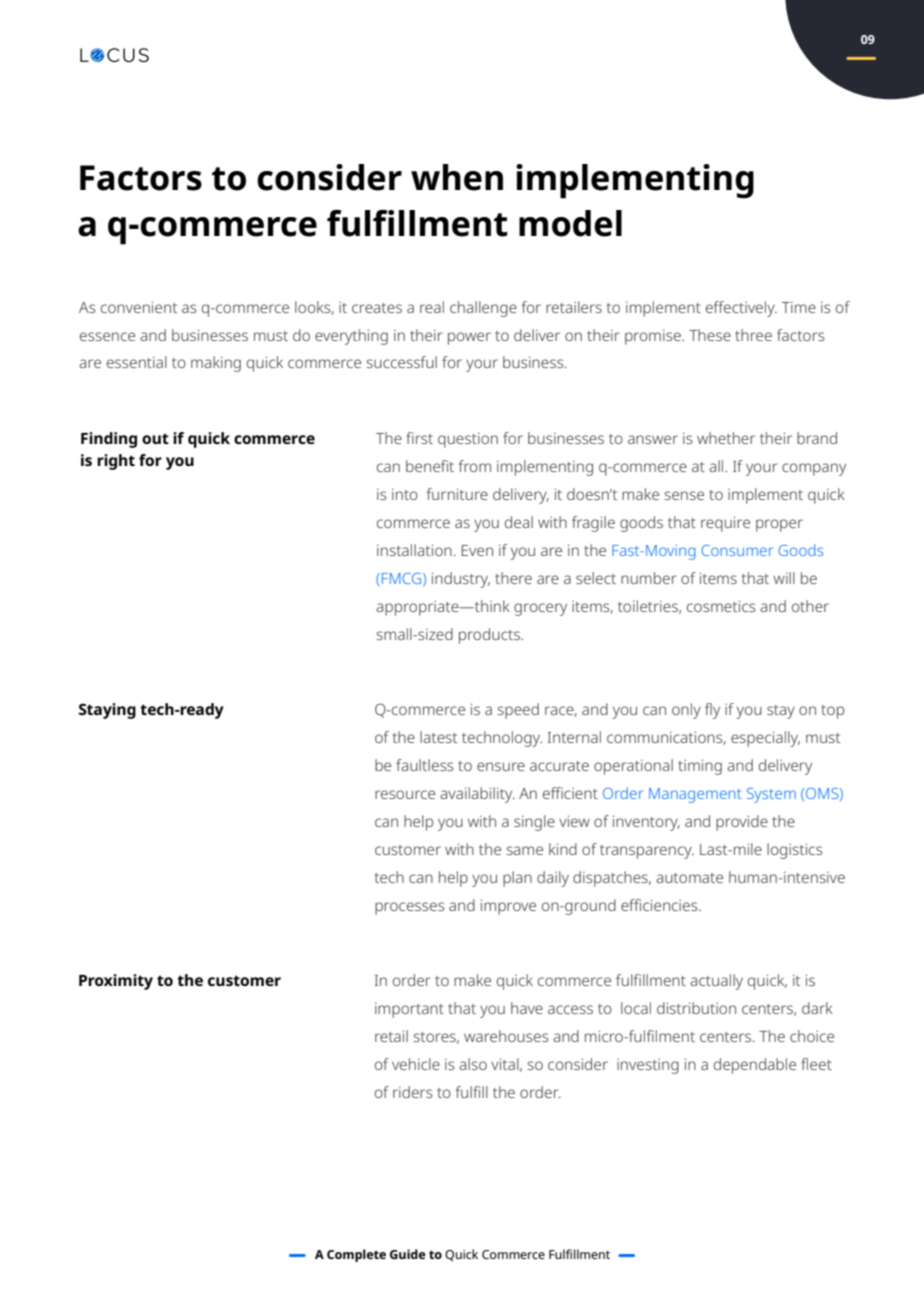 This image has width=924, height=1308. Describe the element at coordinates (356, 1255) in the image. I see `Complete` at that location.
